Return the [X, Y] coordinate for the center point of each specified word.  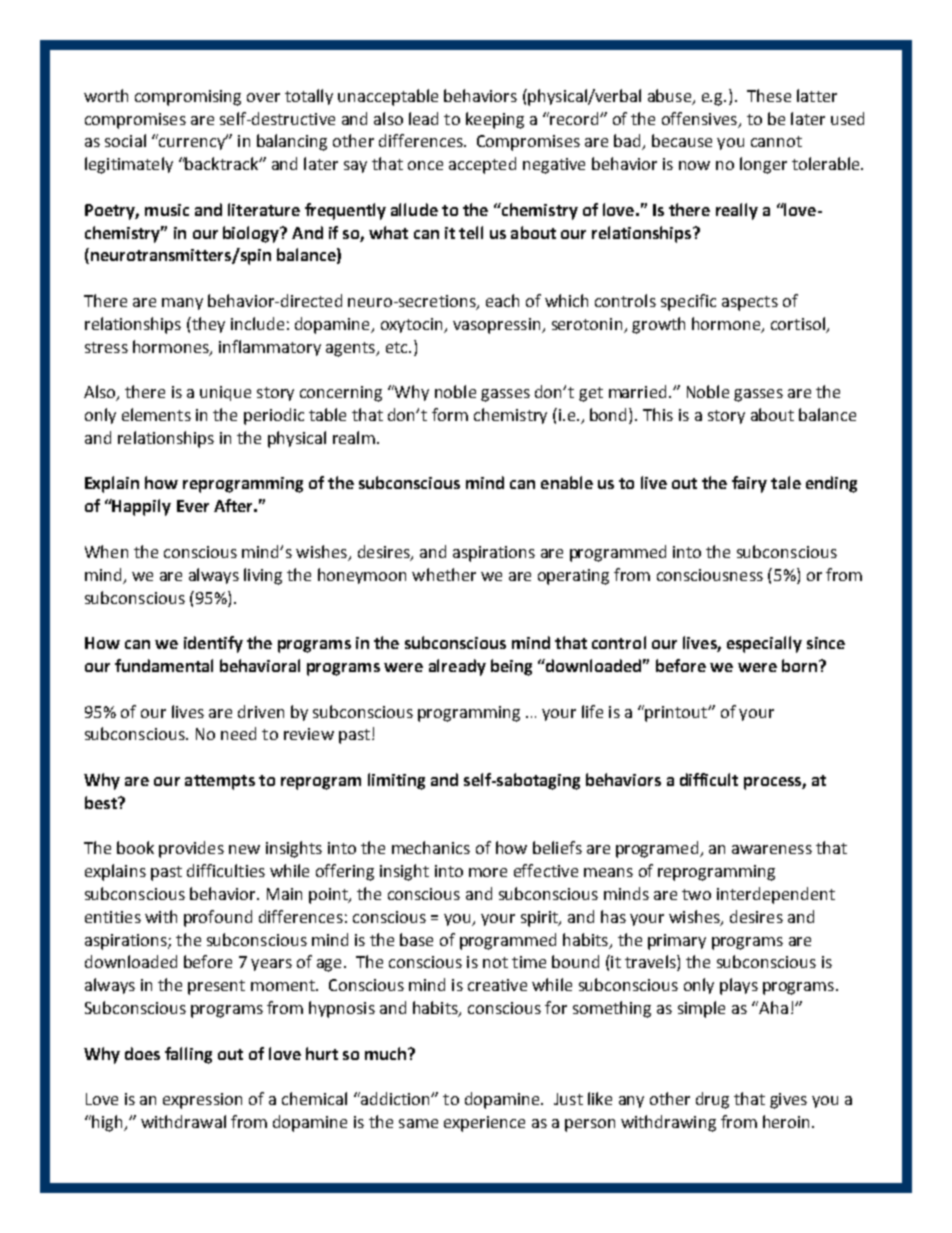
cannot [776, 141]
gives [788, 1101]
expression [202, 1101]
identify [213, 644]
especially [764, 644]
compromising [188, 98]
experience [484, 1124]
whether [444, 574]
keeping [495, 120]
